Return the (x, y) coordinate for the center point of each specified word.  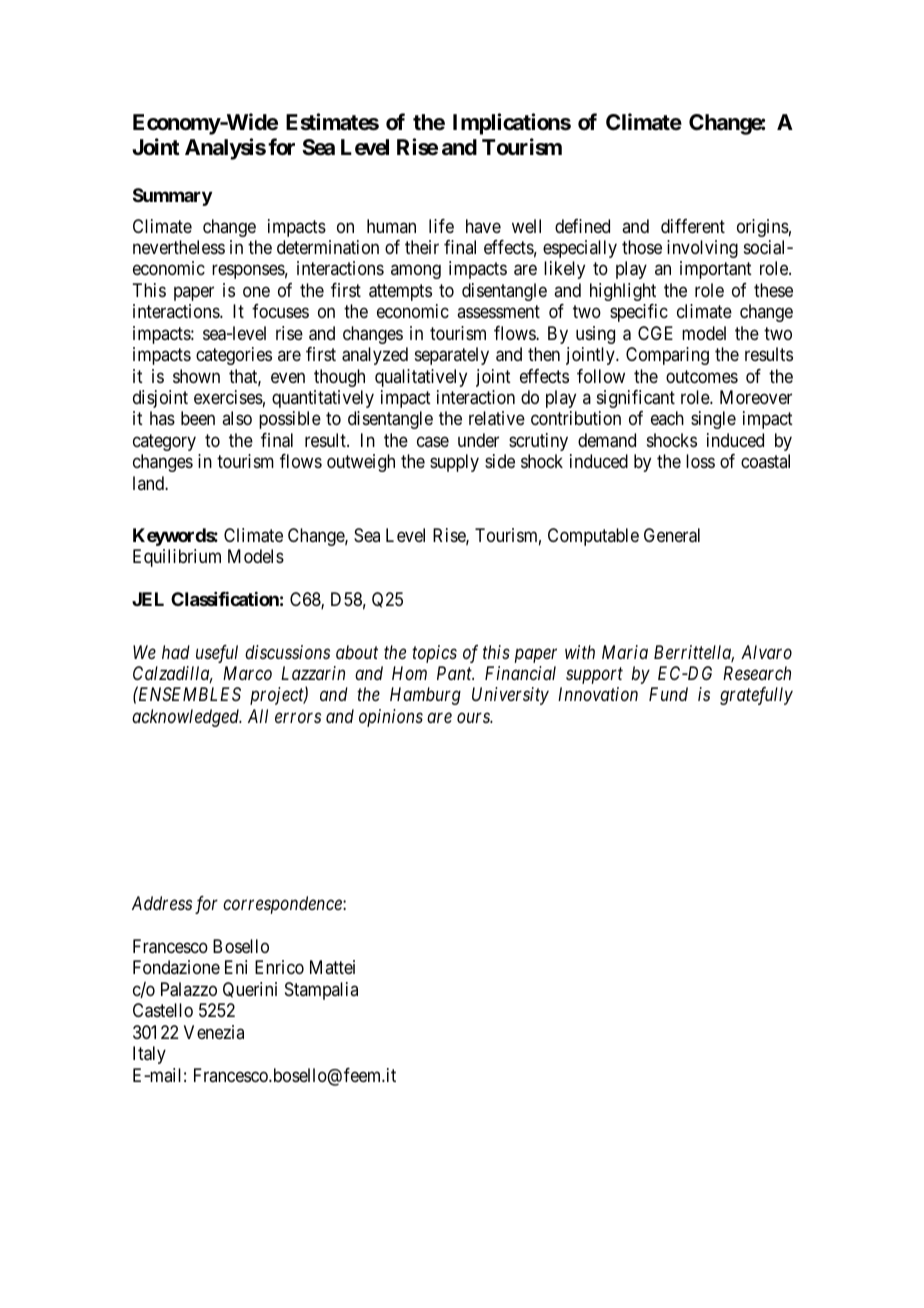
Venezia (214, 1032)
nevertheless (179, 247)
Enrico (279, 967)
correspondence (283, 905)
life (441, 226)
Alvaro (766, 652)
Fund (668, 694)
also (237, 418)
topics (434, 654)
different (693, 226)
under (478, 440)
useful (217, 654)
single (713, 420)
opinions (391, 718)
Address (162, 903)
